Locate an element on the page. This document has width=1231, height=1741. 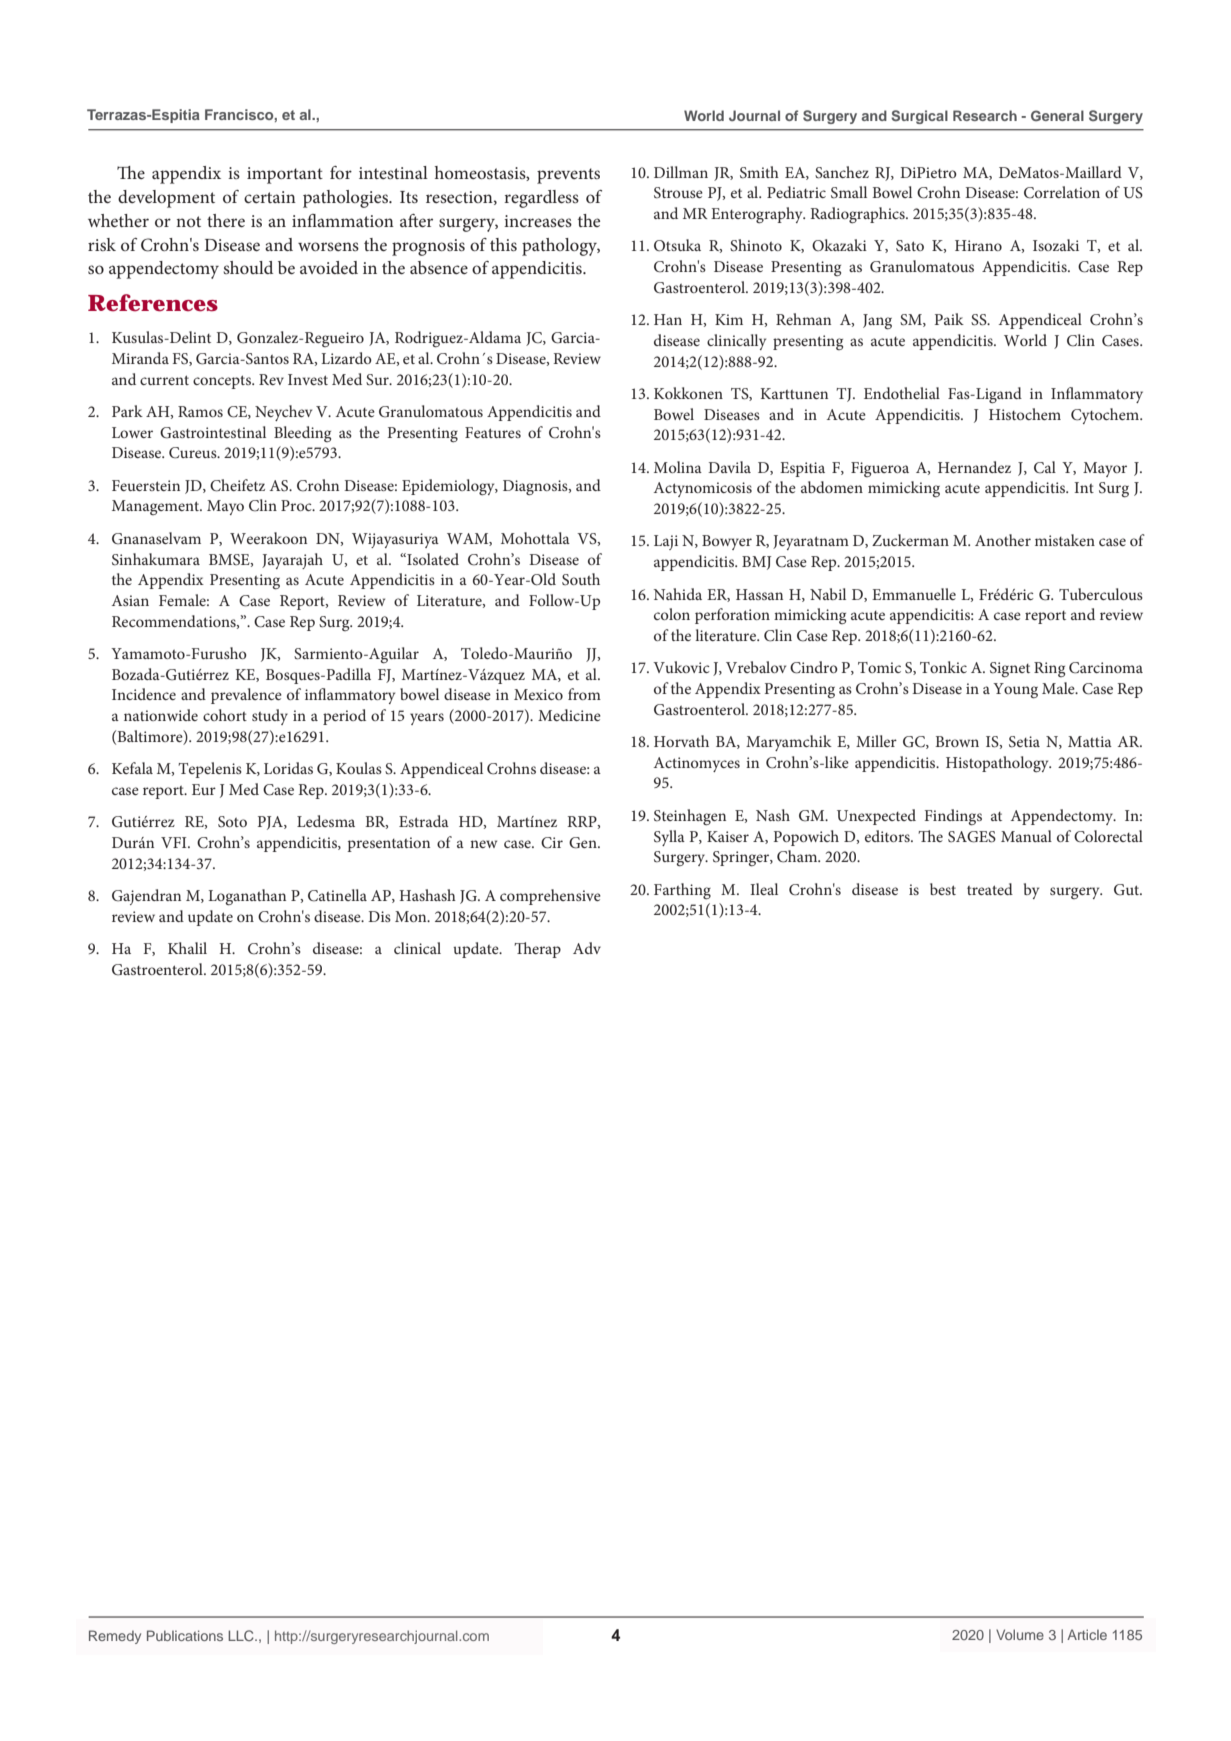
Khalil is located at coordinates (187, 948).
